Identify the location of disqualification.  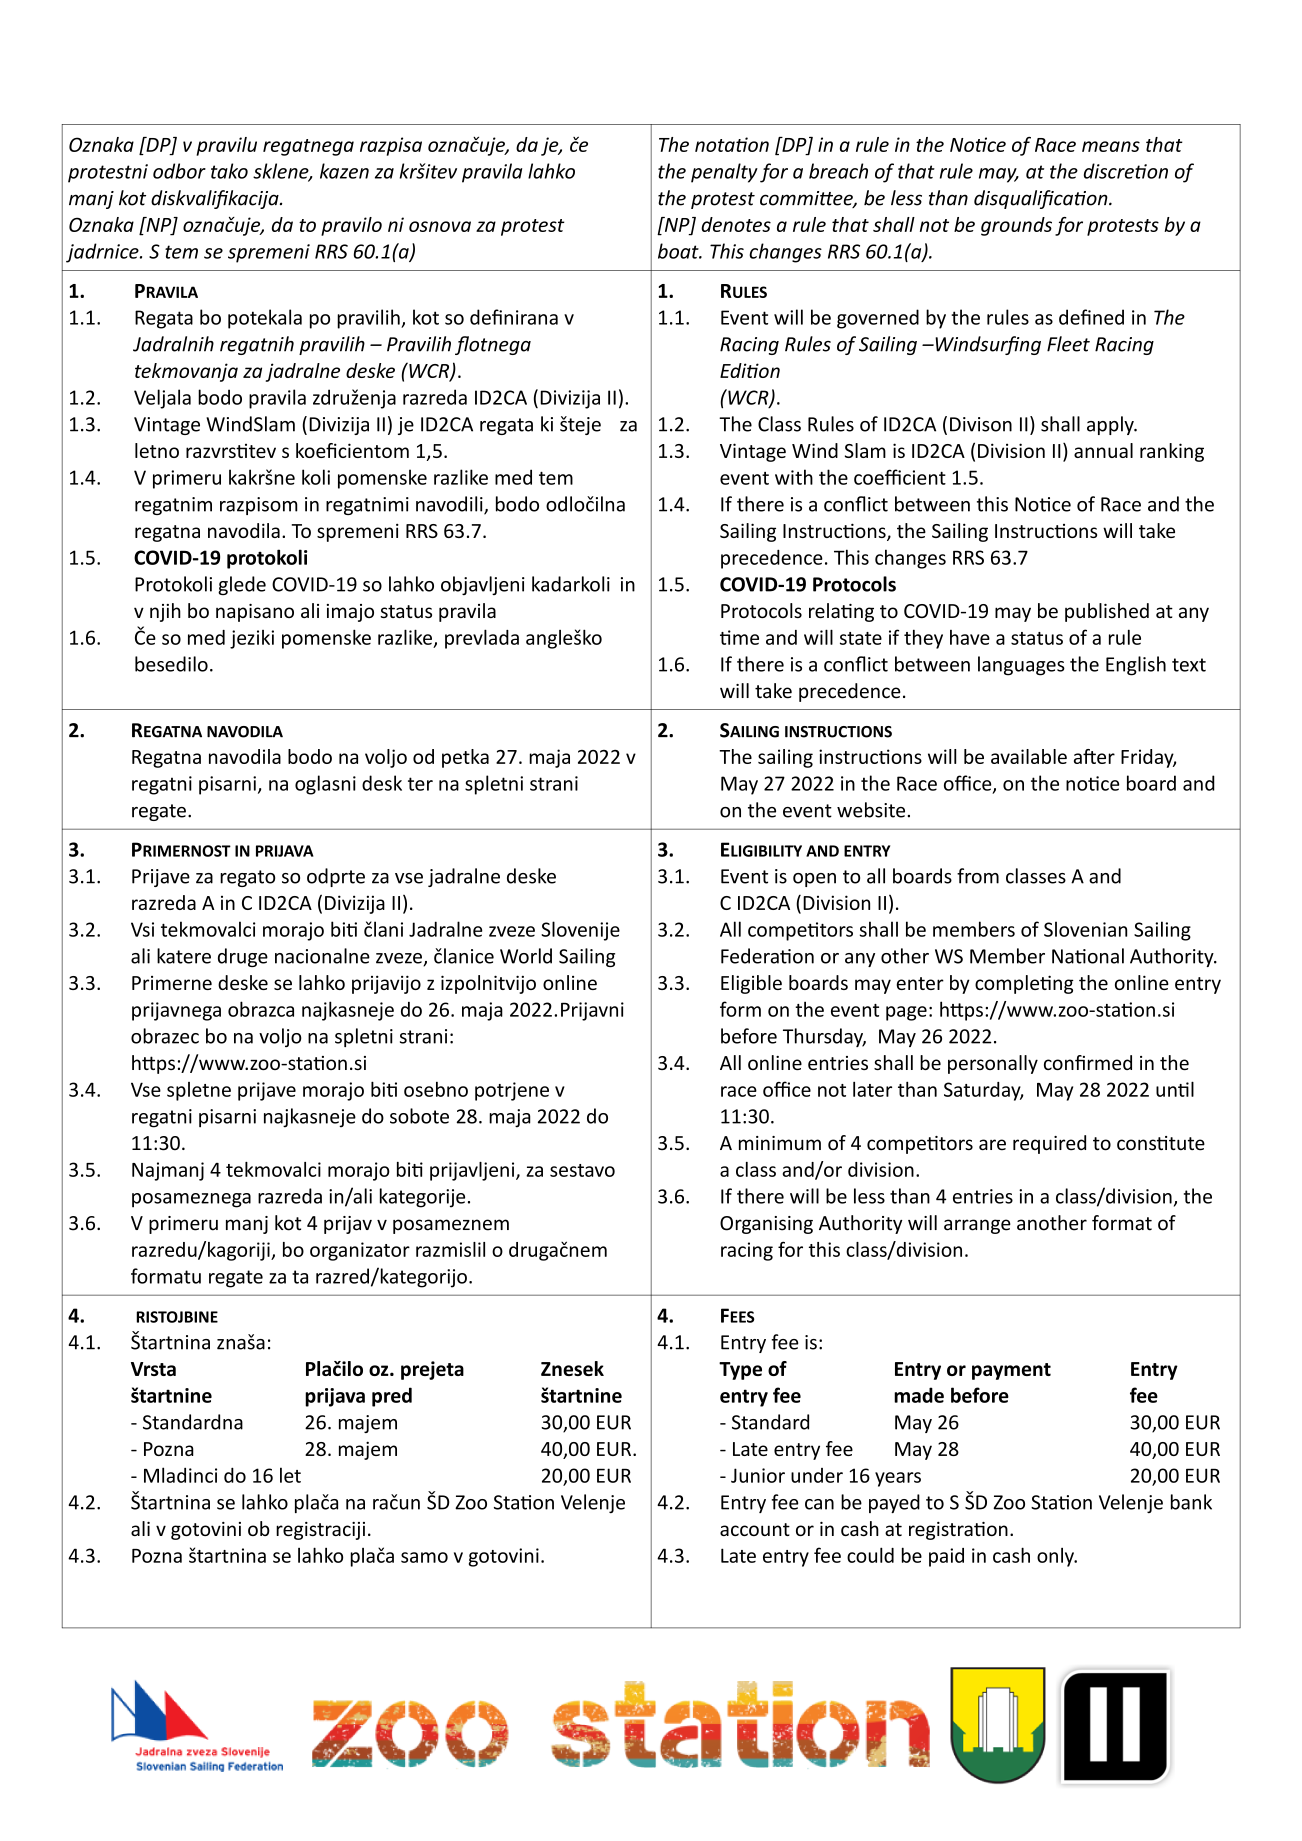
(1042, 199).
